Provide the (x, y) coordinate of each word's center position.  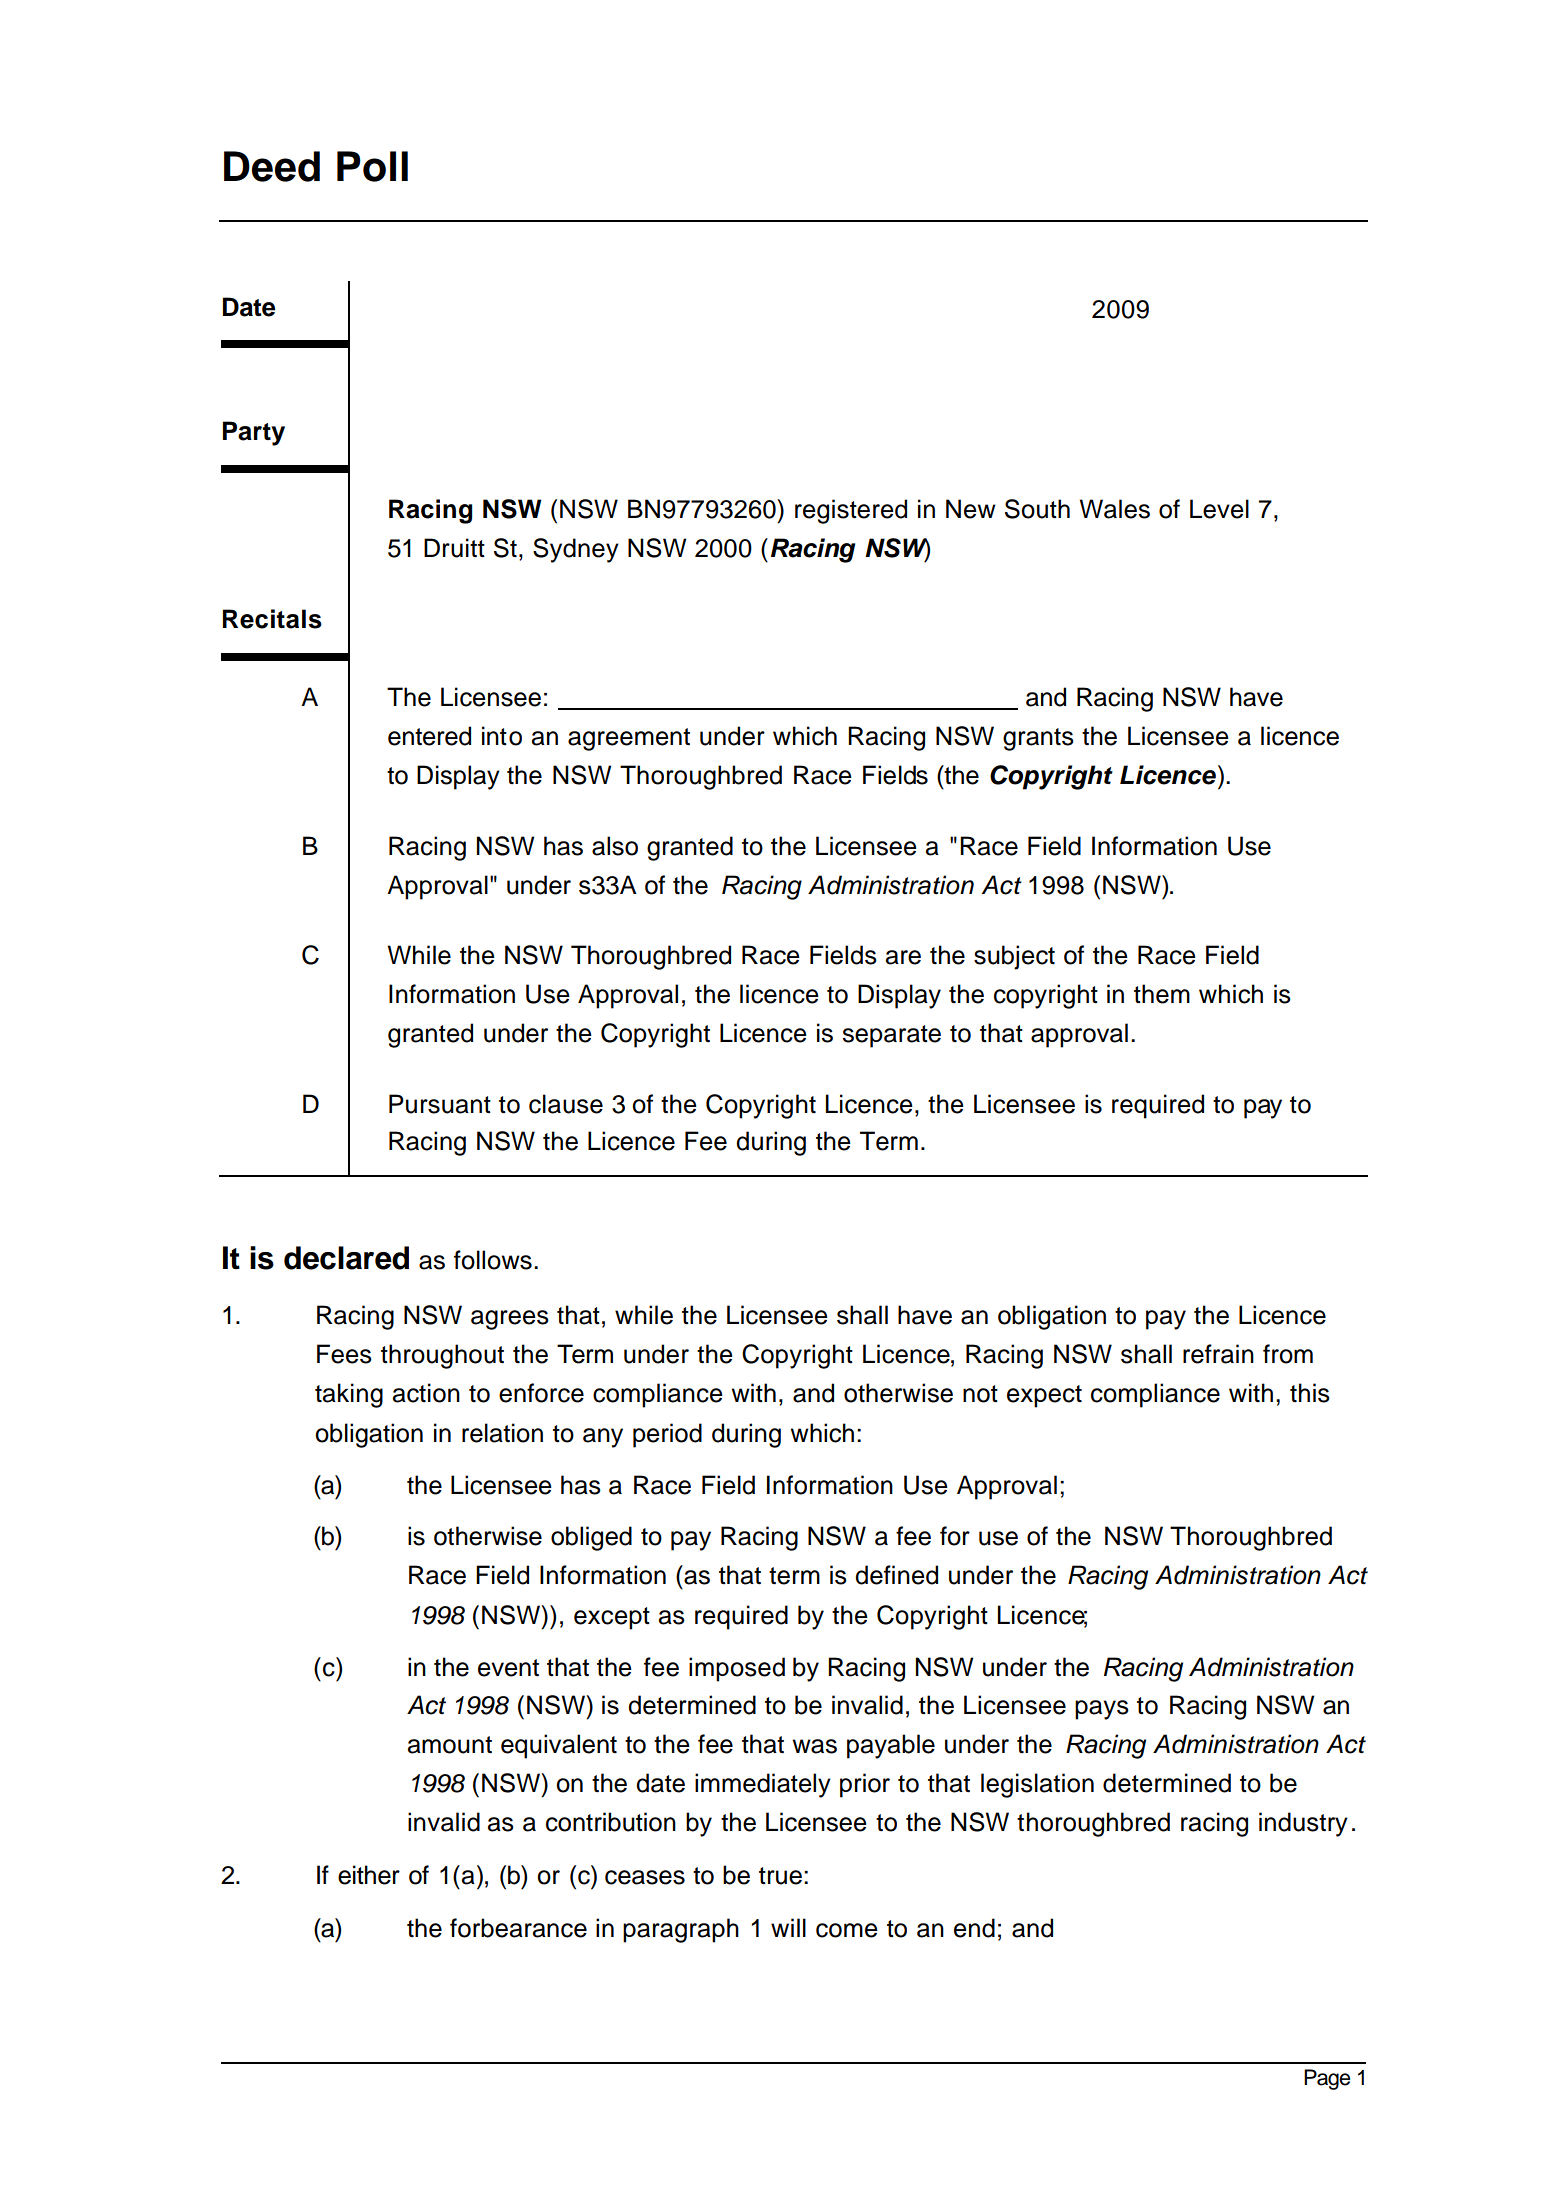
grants (1038, 739)
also (615, 846)
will (788, 1927)
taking (349, 1395)
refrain (1218, 1354)
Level (1219, 509)
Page (1327, 2079)
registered (851, 511)
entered (429, 736)
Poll (372, 166)
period (667, 1435)
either (369, 1875)
